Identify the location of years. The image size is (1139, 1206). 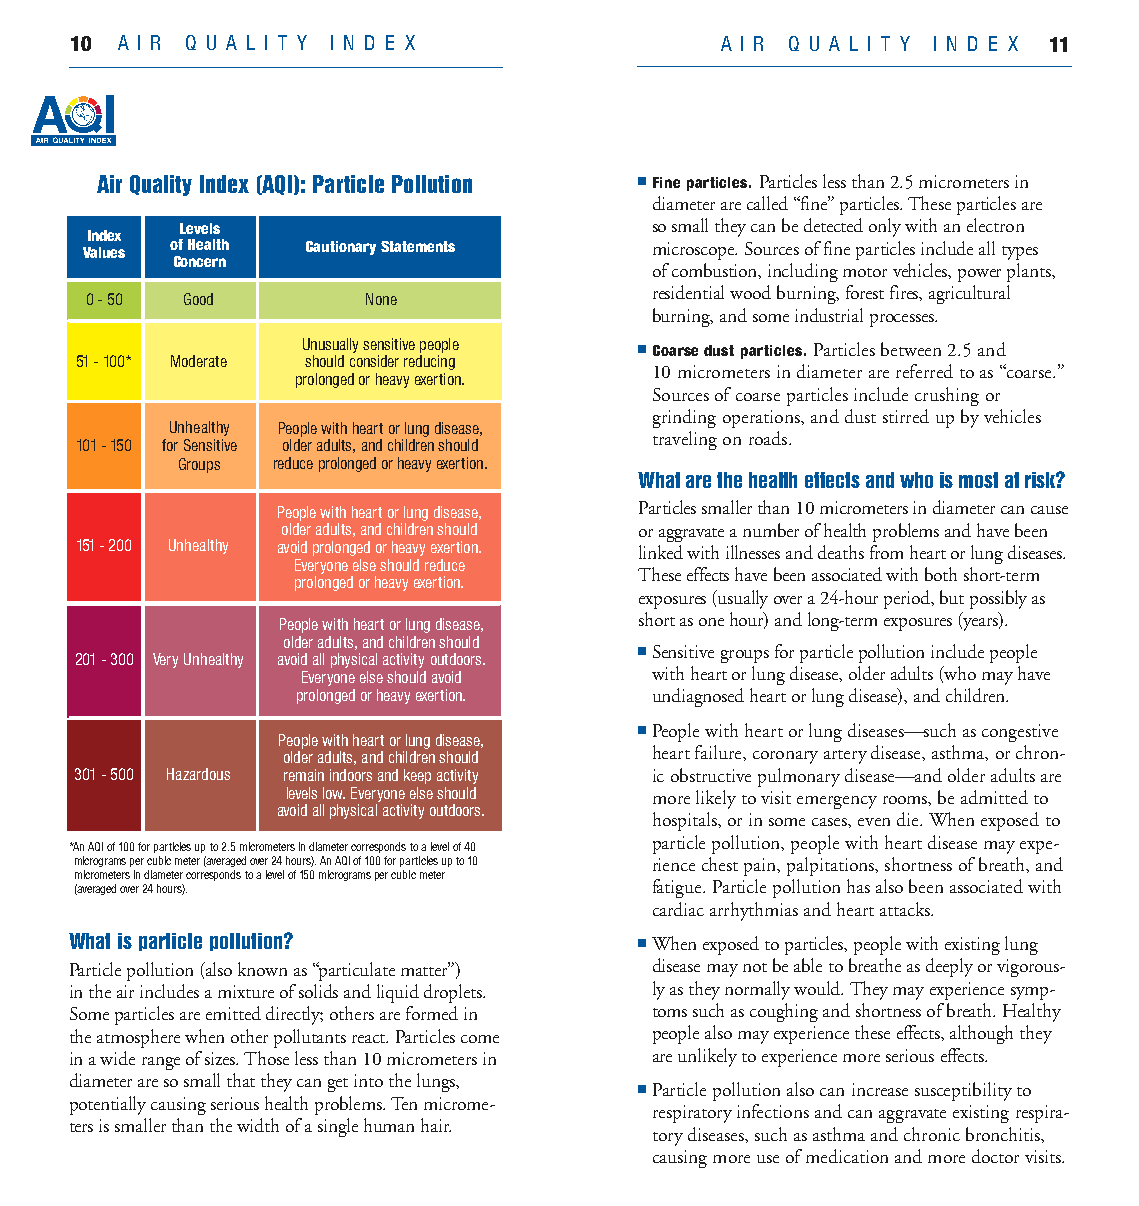
(980, 624).
